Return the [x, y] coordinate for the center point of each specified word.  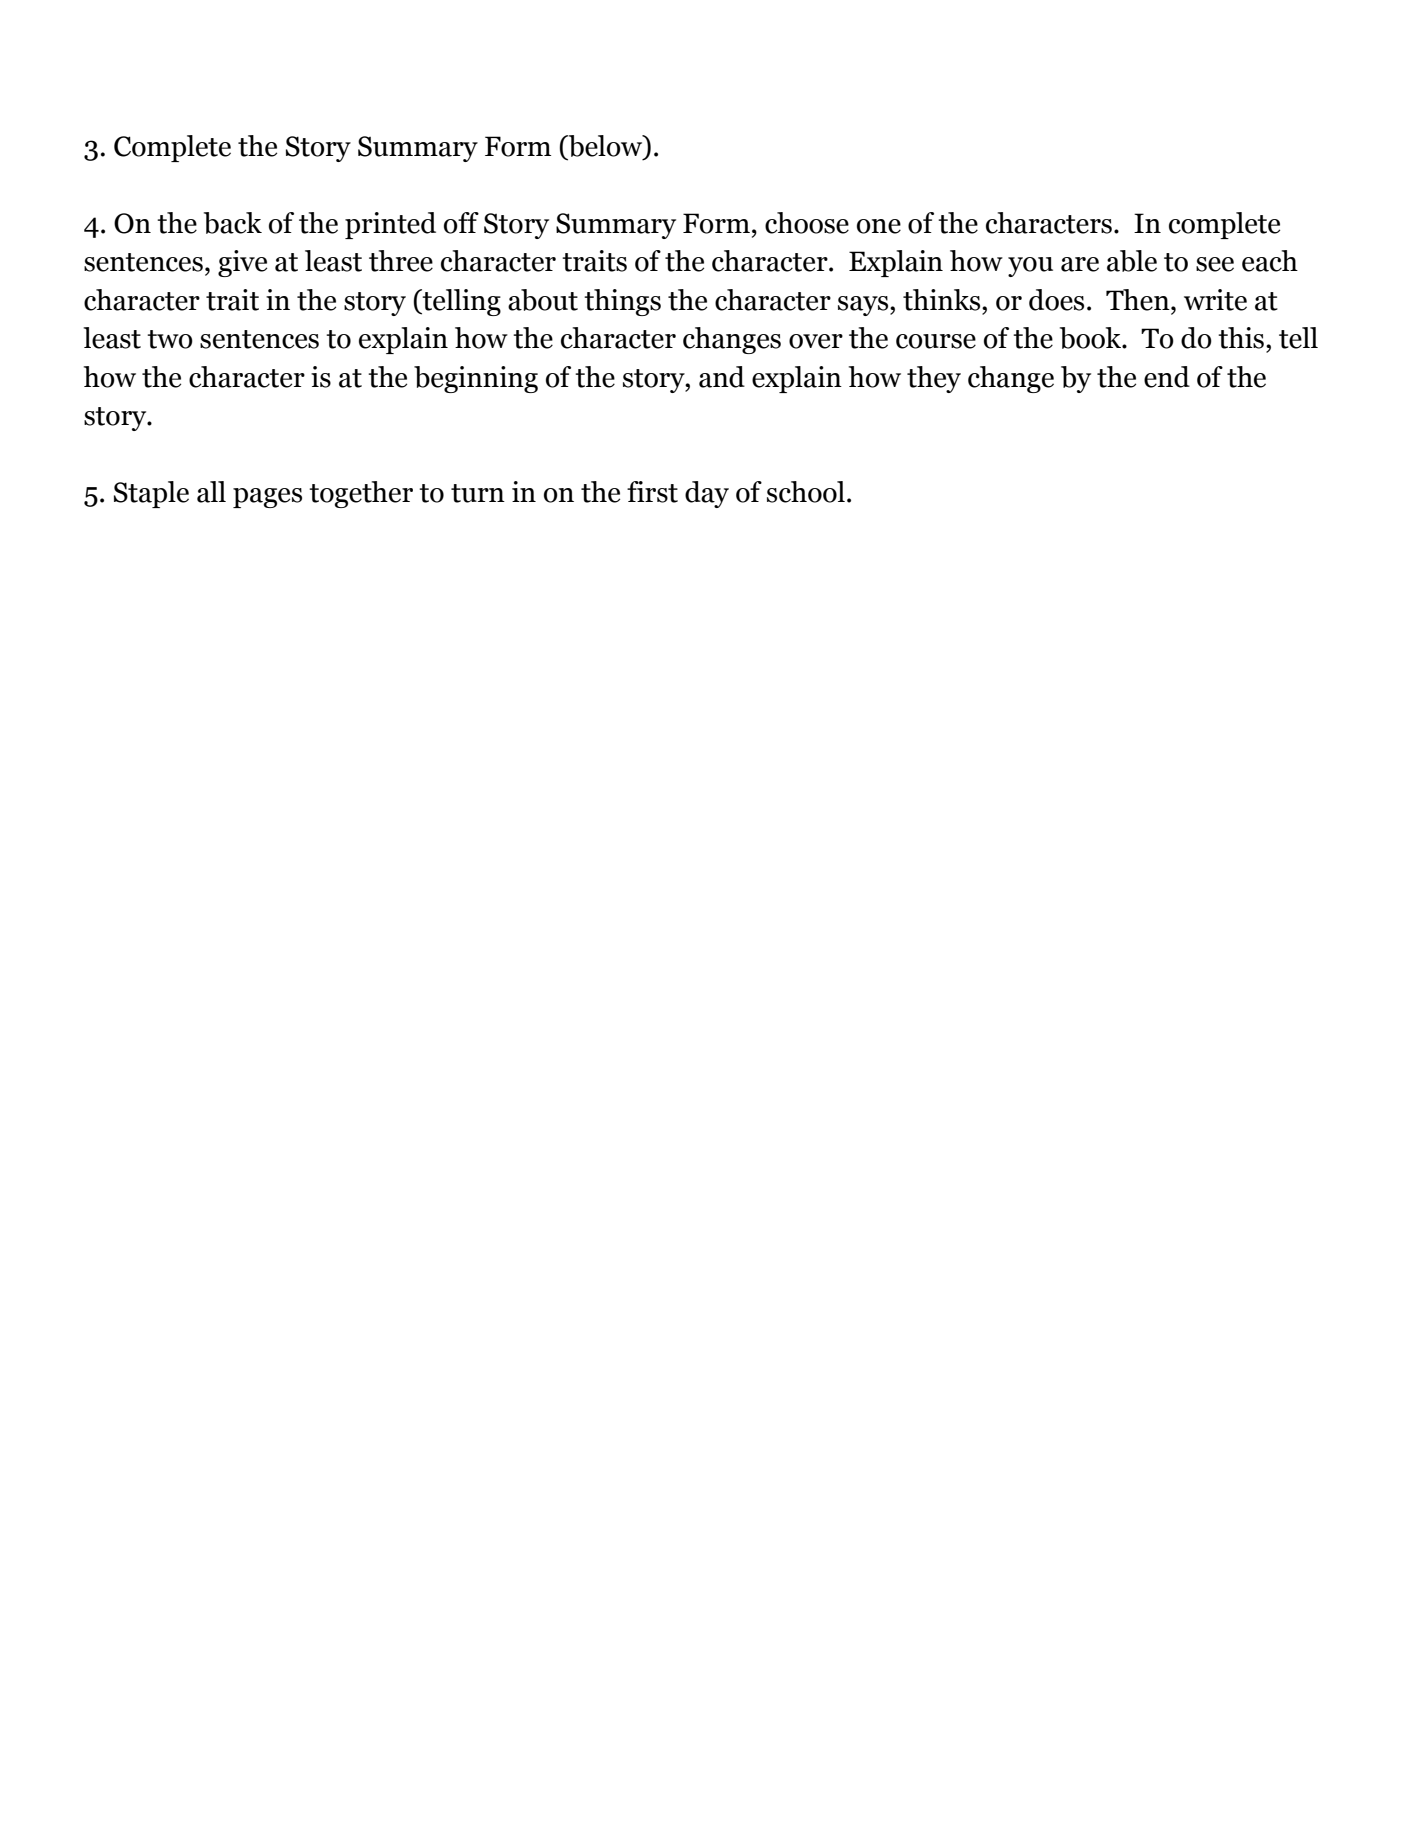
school [806, 492]
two [170, 339]
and [722, 377]
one [879, 226]
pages [267, 498]
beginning [476, 379]
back [233, 223]
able [1132, 261]
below [605, 147]
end [1167, 377]
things [622, 302]
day [707, 494]
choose [807, 223]
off [461, 223]
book [1092, 338]
